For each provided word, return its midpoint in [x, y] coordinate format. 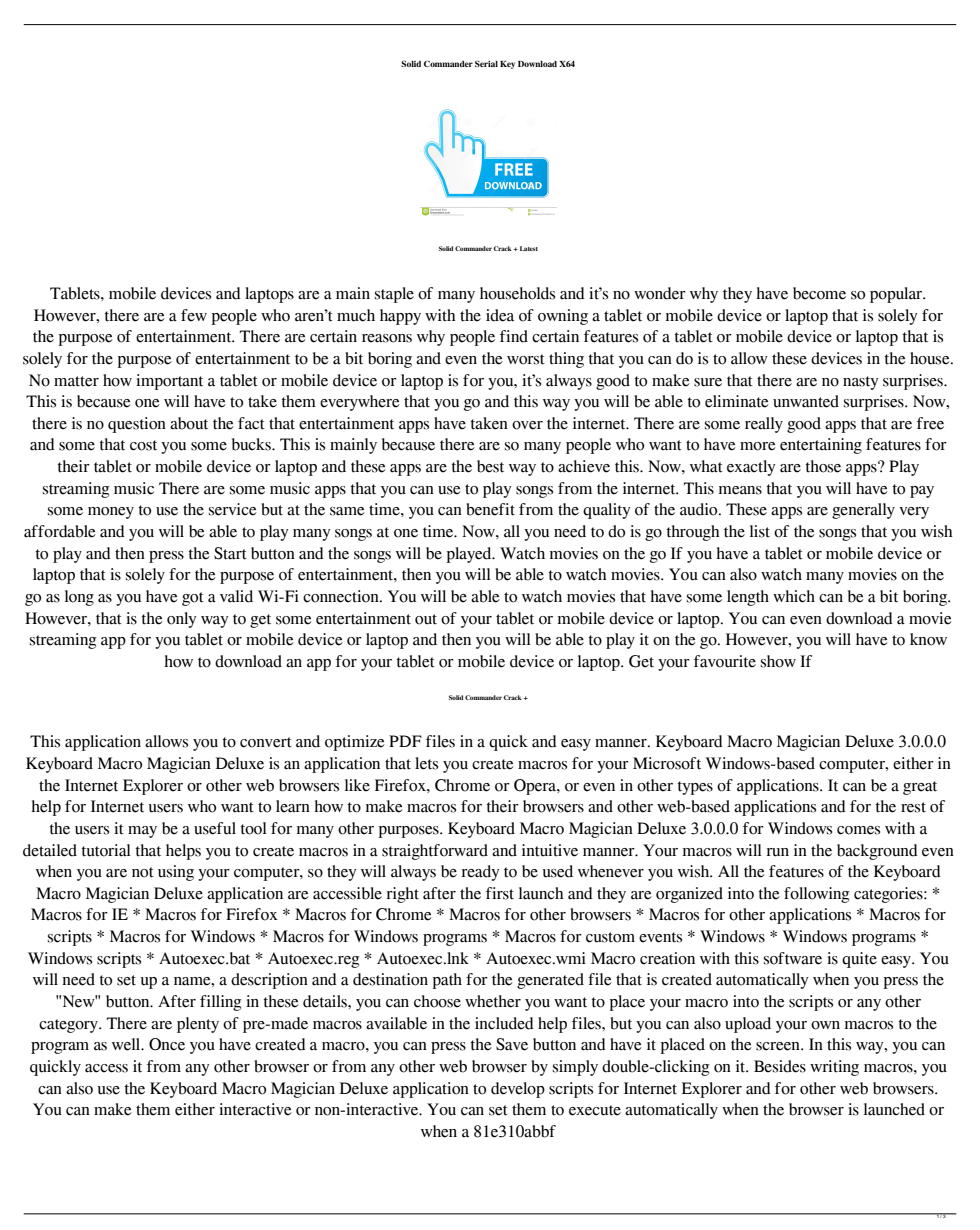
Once [167, 1044]
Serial [486, 63]
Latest [527, 248]
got [193, 599]
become [819, 293]
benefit [490, 509]
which [794, 596]
